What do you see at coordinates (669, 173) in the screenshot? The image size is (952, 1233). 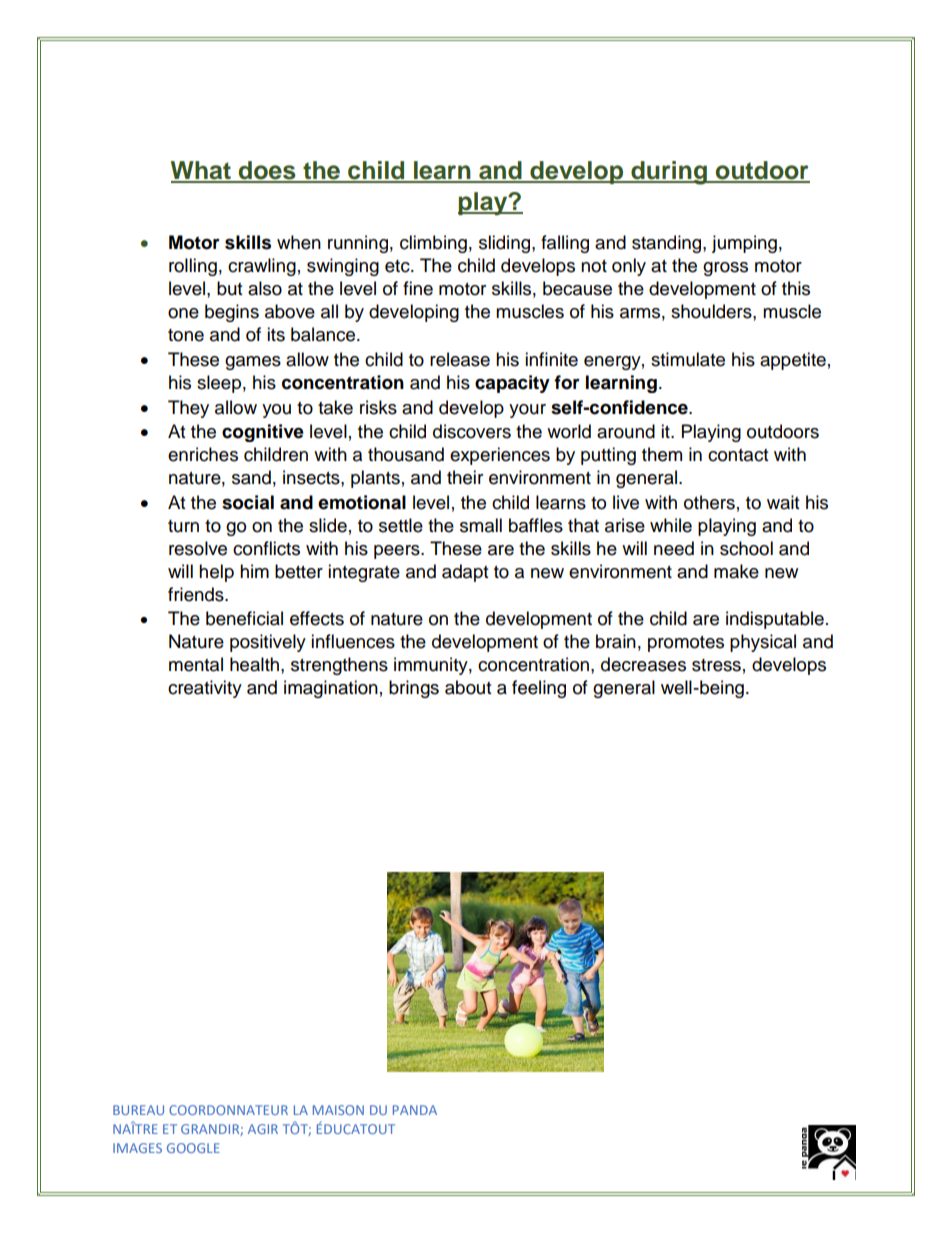 I see `during` at bounding box center [669, 173].
